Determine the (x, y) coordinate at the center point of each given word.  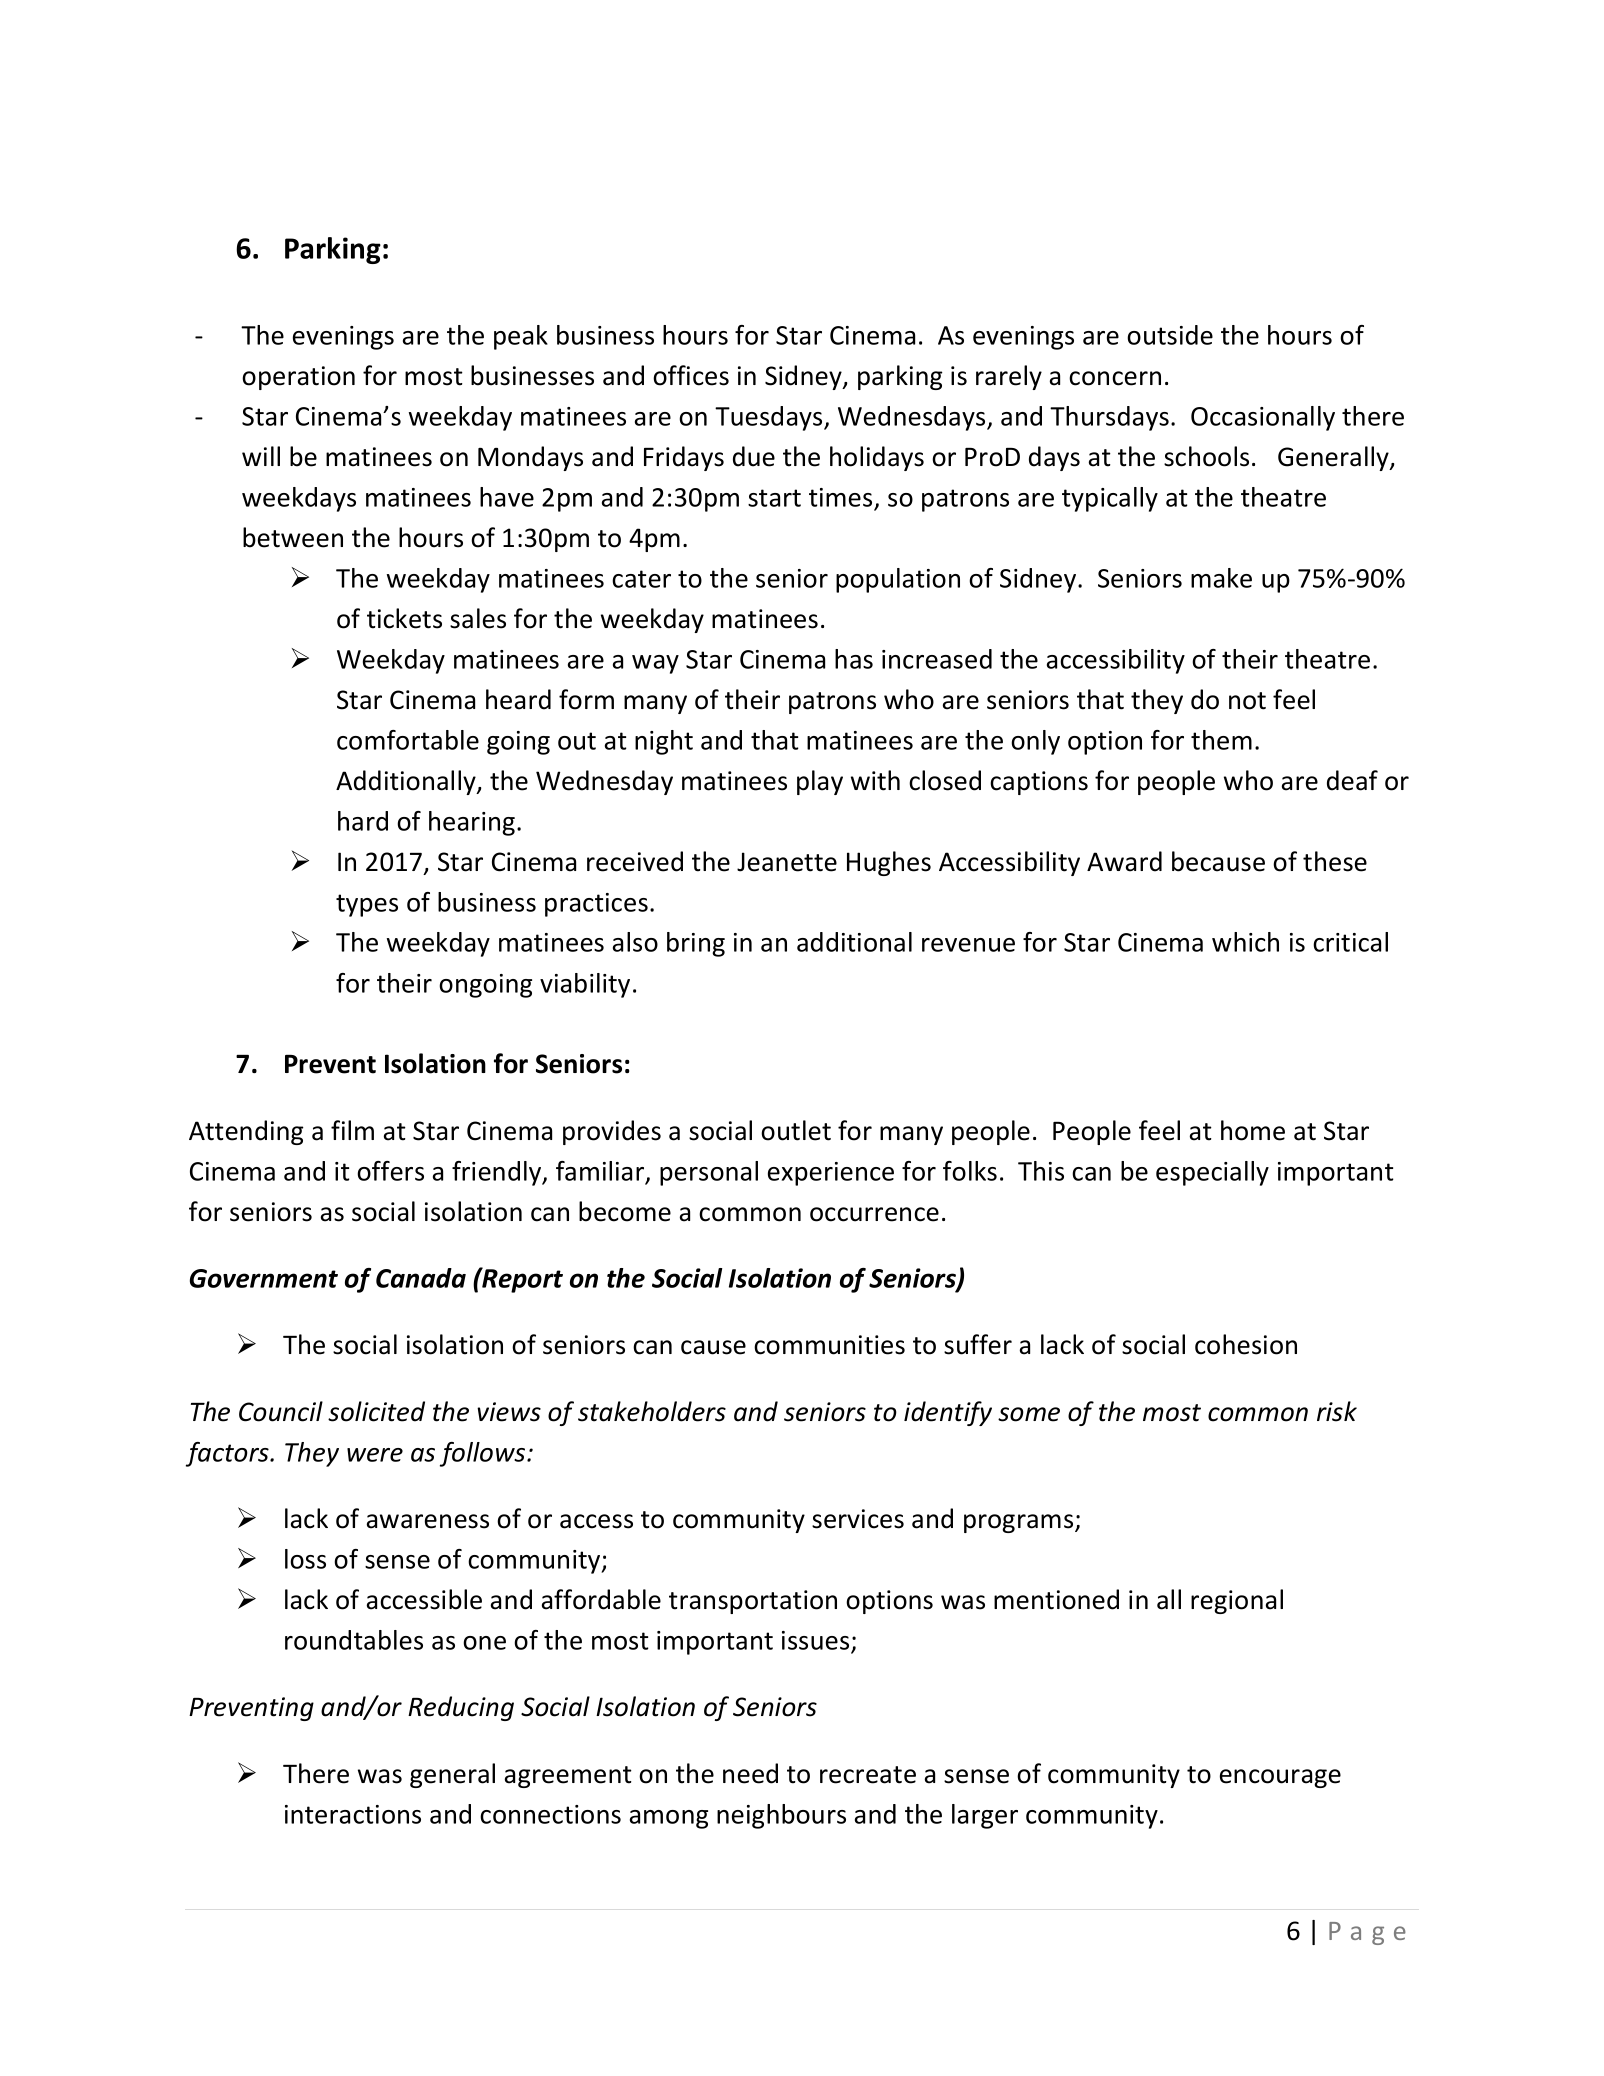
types (367, 905)
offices (691, 375)
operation (298, 378)
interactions (353, 1814)
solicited (376, 1411)
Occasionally (1263, 418)
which (1245, 942)
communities (829, 1345)
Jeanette (787, 862)
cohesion (1246, 1344)
